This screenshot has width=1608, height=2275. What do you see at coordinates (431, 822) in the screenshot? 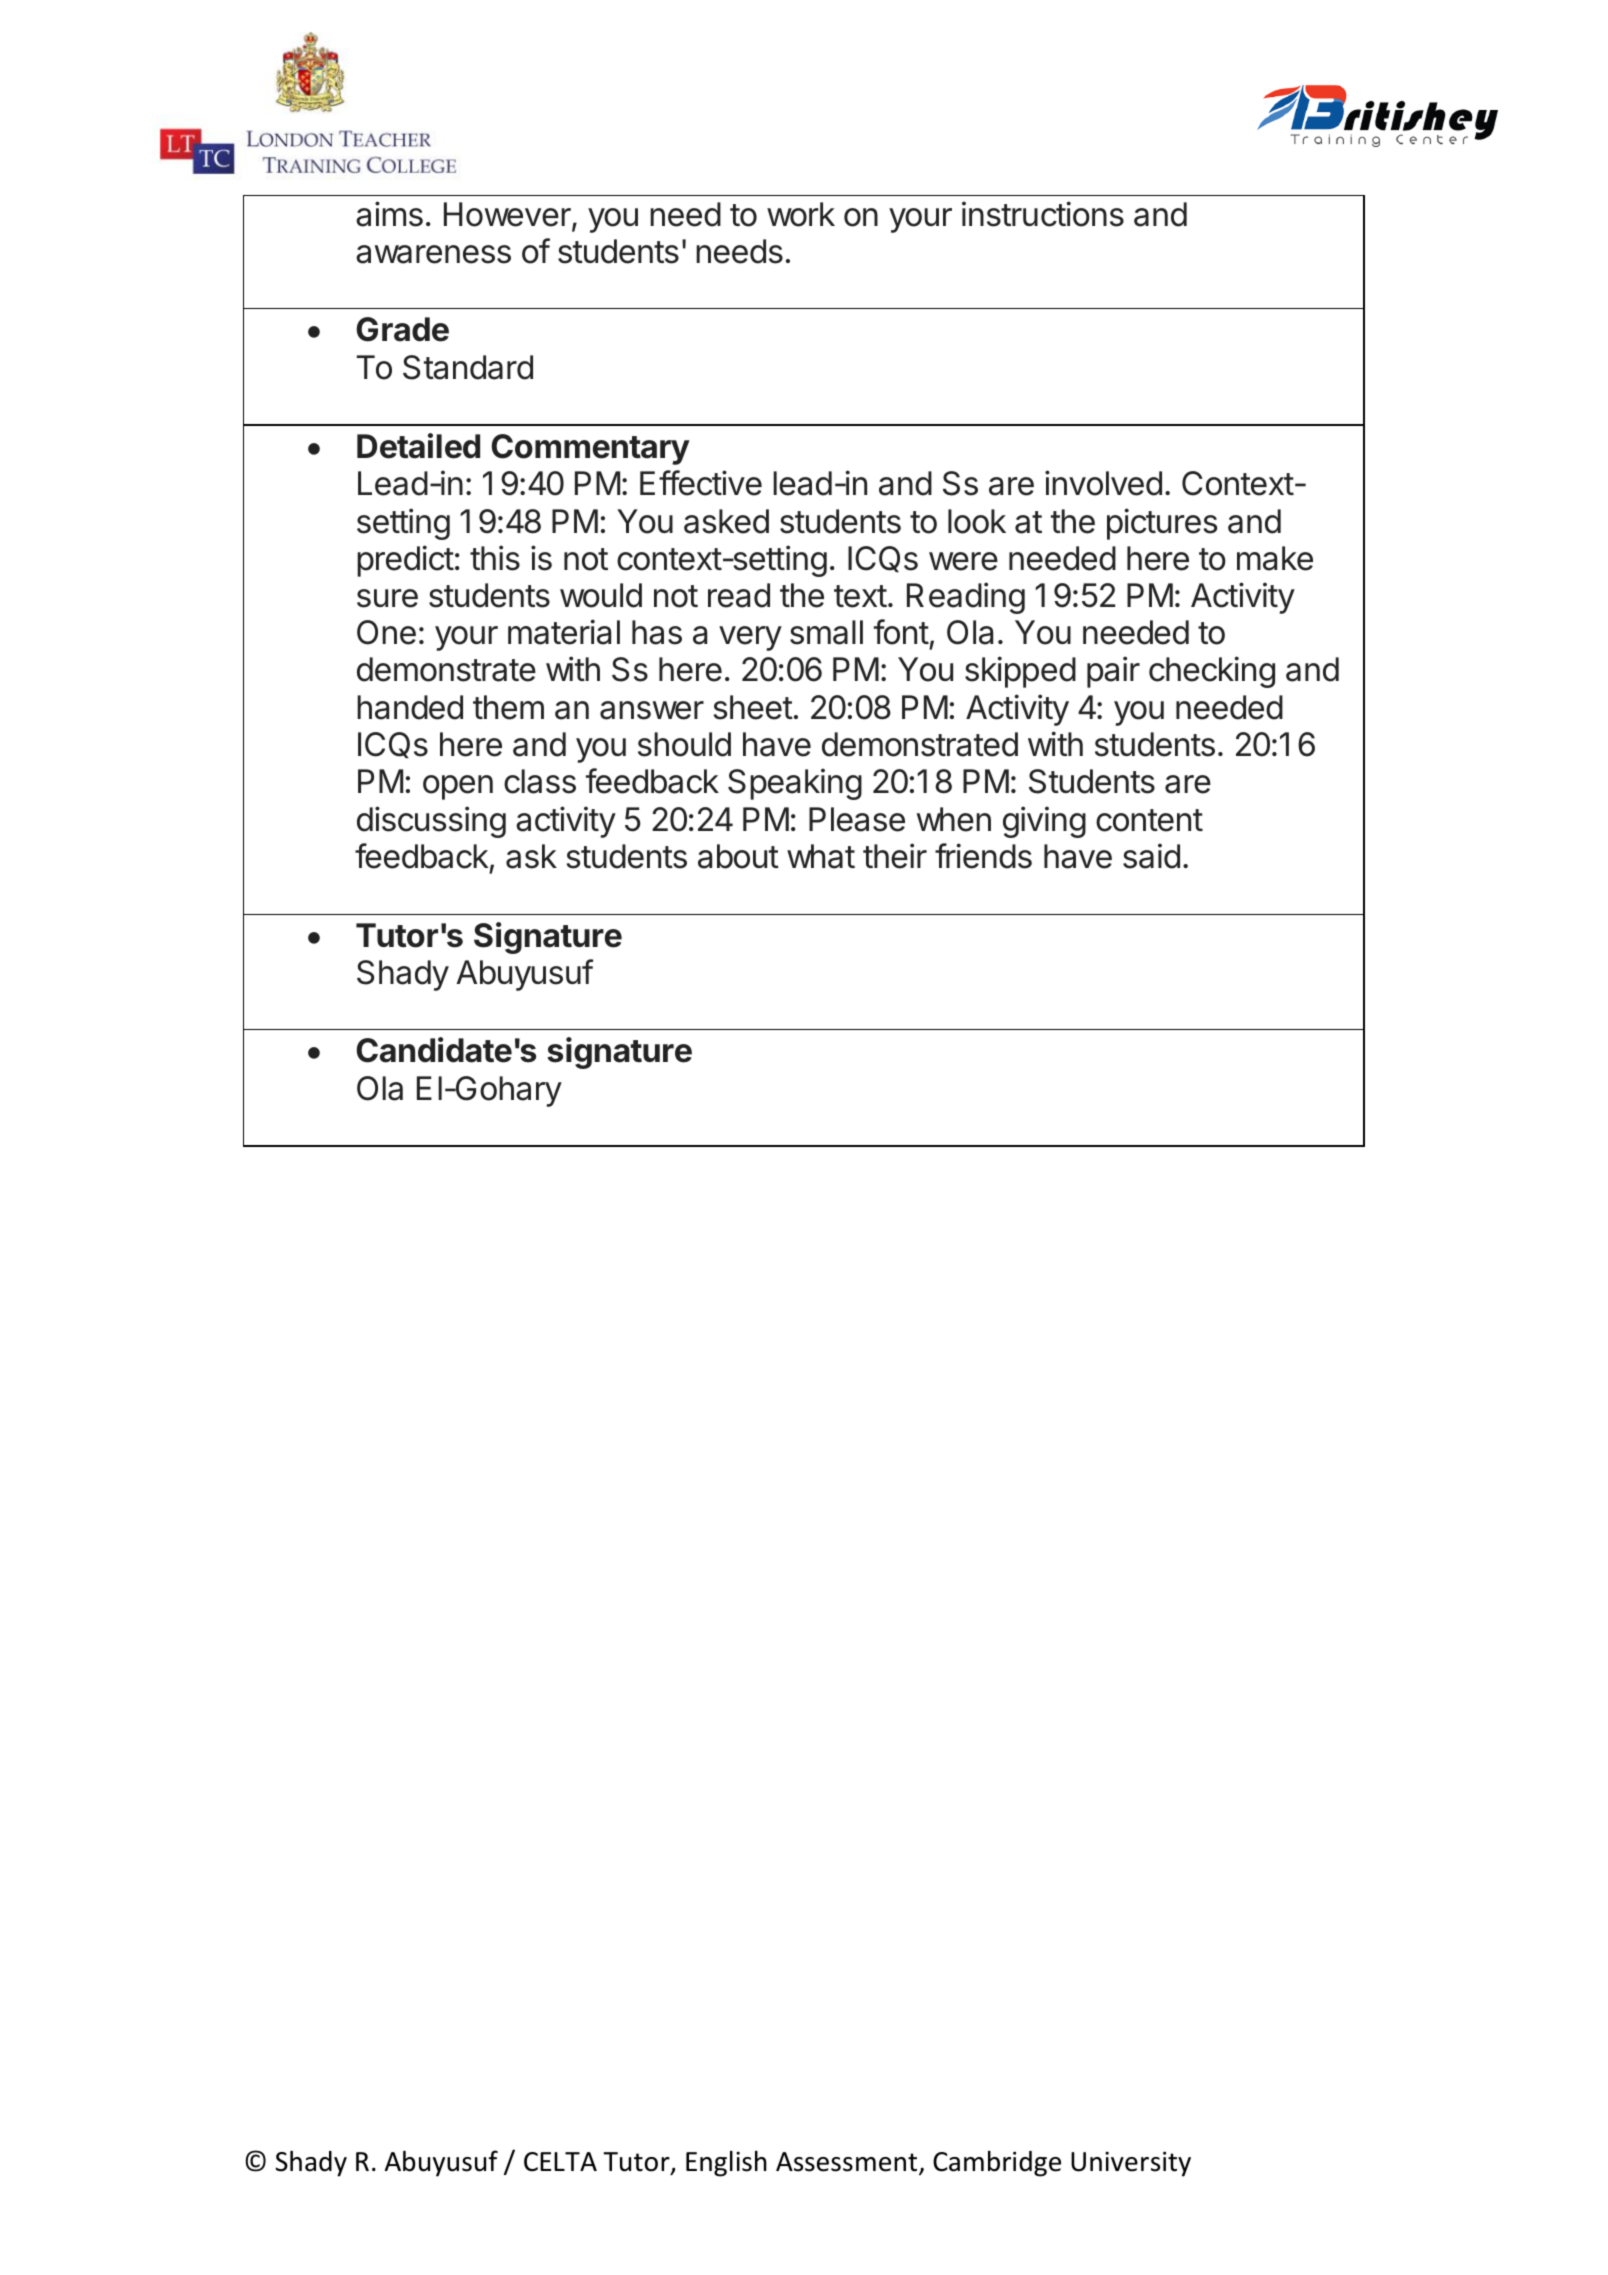
I see `discussing` at bounding box center [431, 822].
